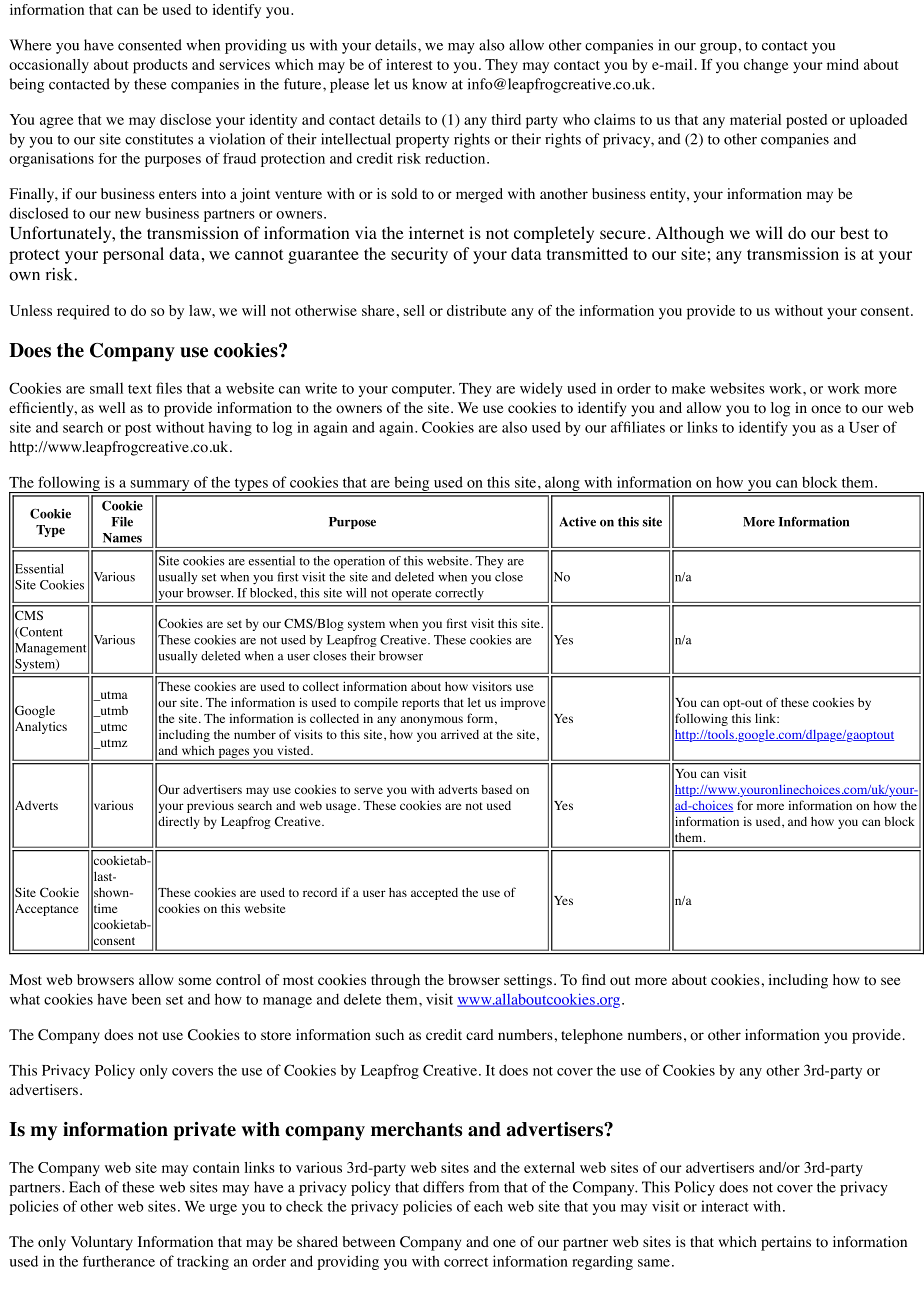  Describe the element at coordinates (160, 66) in the page. I see `products` at that location.
